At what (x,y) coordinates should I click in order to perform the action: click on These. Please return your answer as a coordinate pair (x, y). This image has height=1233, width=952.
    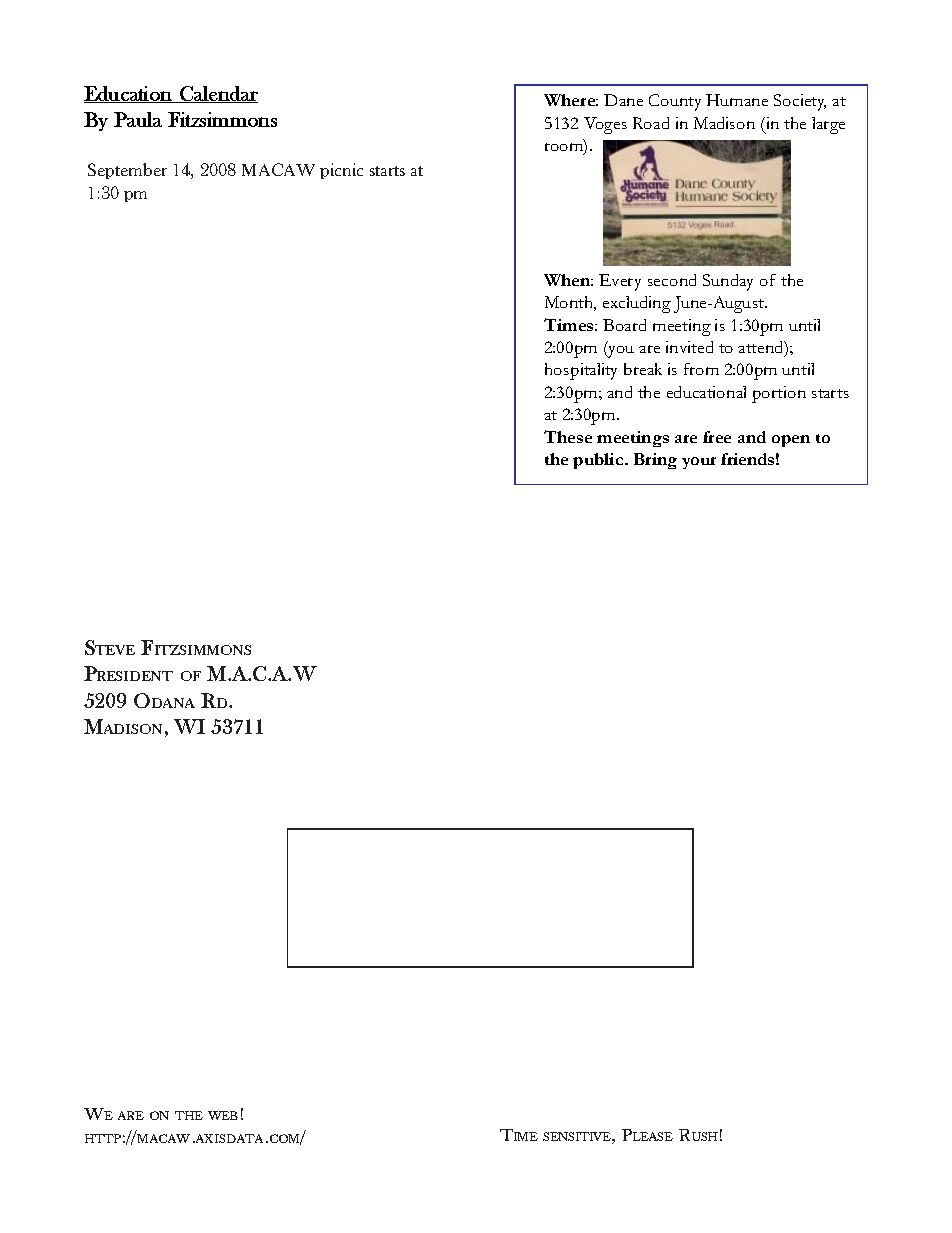
    Looking at the image, I should click on (568, 436).
